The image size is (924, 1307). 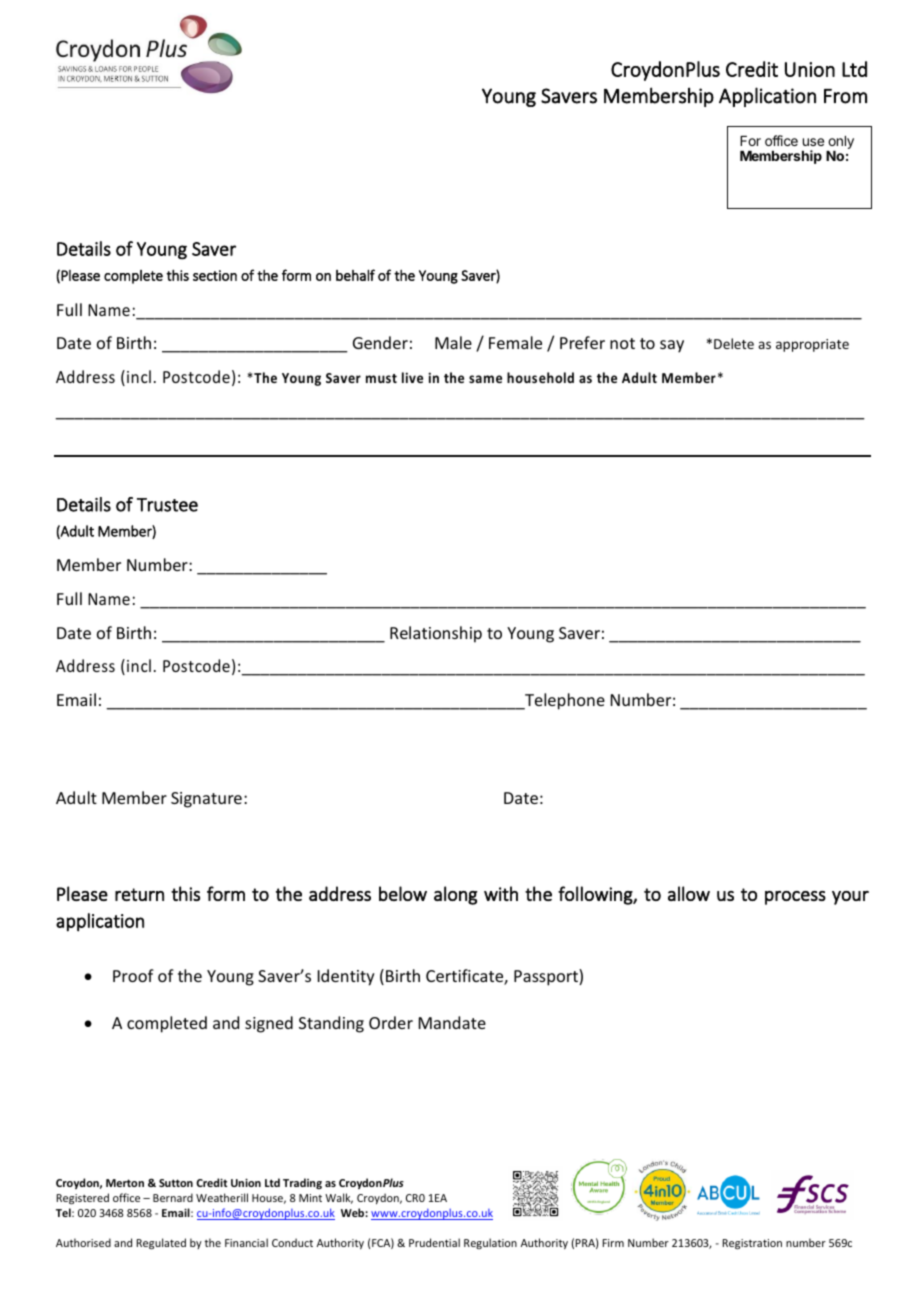 What do you see at coordinates (490, 1243) in the image?
I see `Regulation` at bounding box center [490, 1243].
